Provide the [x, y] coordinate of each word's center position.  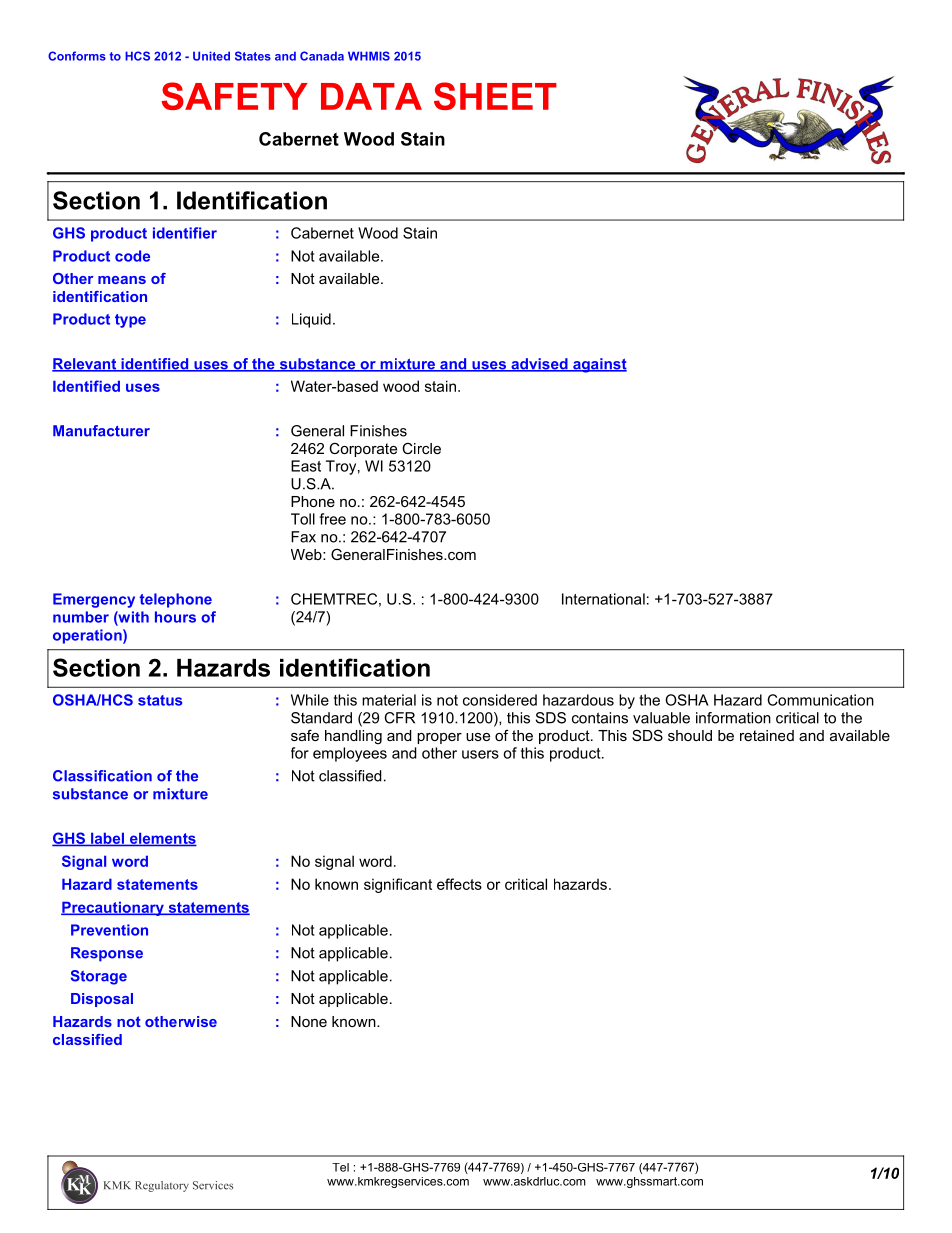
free [332, 519]
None [309, 1021]
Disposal [102, 1000]
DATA [371, 96]
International [603, 599]
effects [459, 884]
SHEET [495, 96]
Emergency [94, 600]
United [211, 56]
